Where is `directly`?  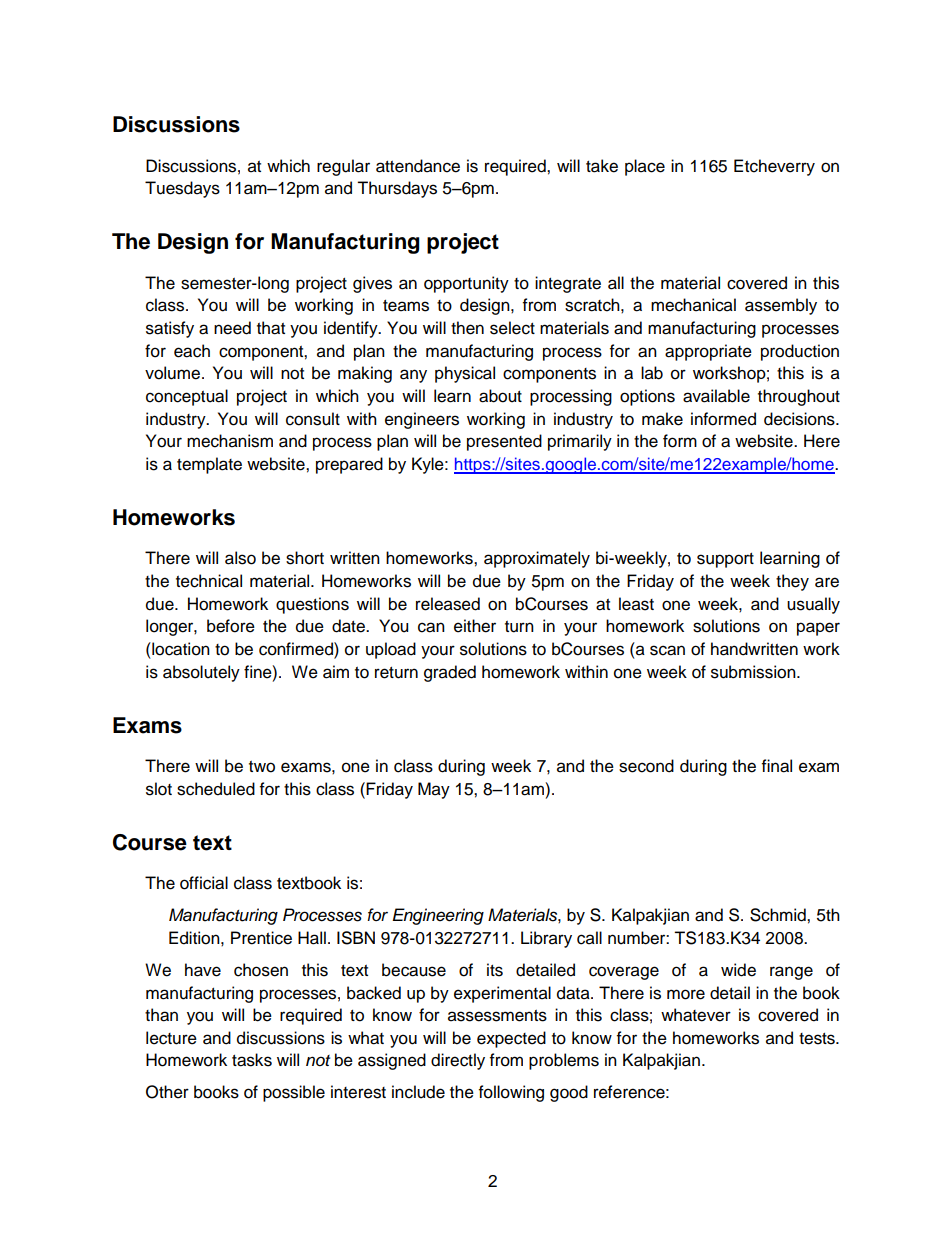
directly is located at coordinates (458, 1061).
